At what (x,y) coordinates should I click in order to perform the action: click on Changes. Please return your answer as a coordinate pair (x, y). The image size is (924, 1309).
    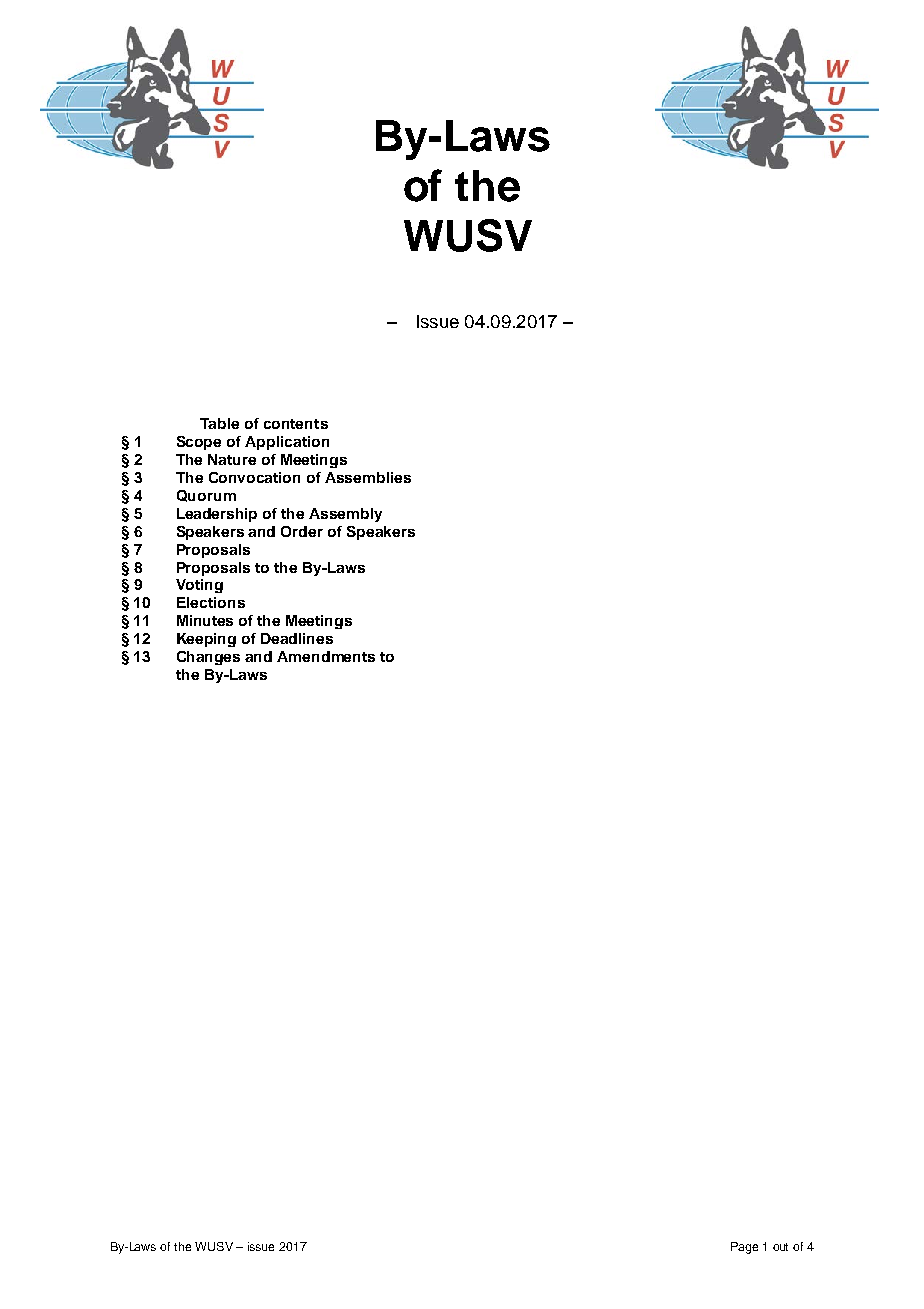
    Looking at the image, I should click on (208, 658).
